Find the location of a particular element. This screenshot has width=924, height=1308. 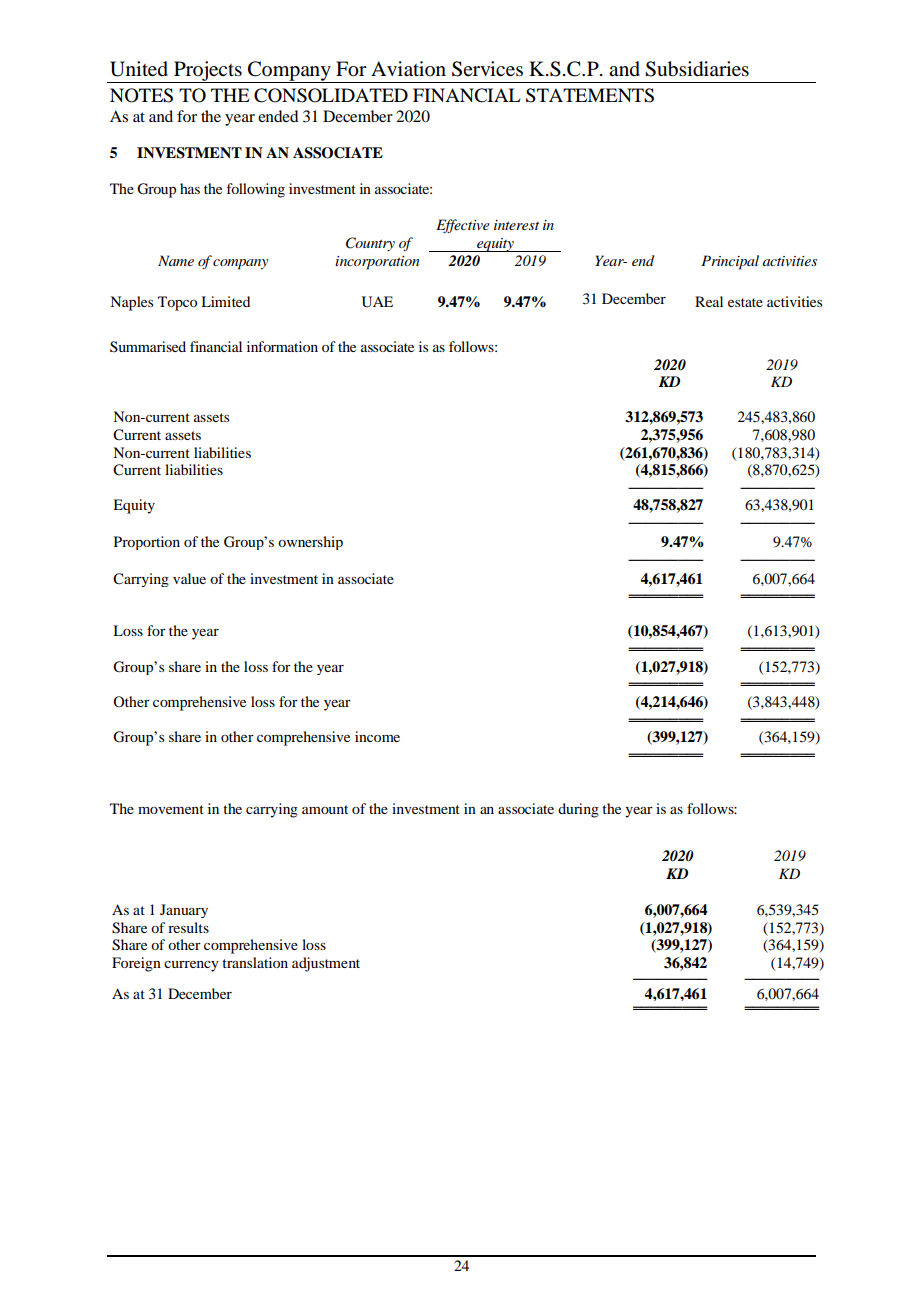

Proportion is located at coordinates (147, 543).
